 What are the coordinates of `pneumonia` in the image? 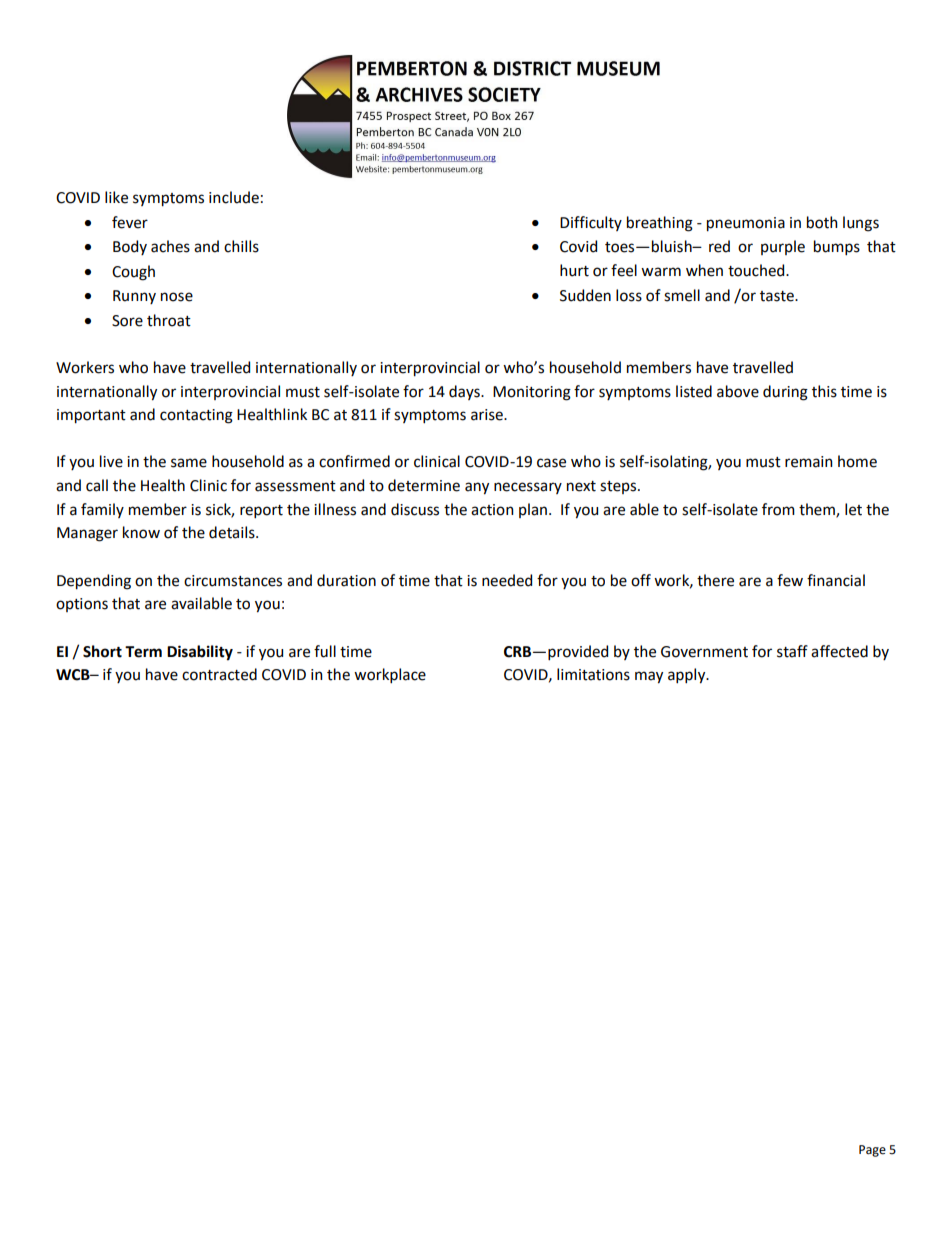 It's located at (746, 224).
